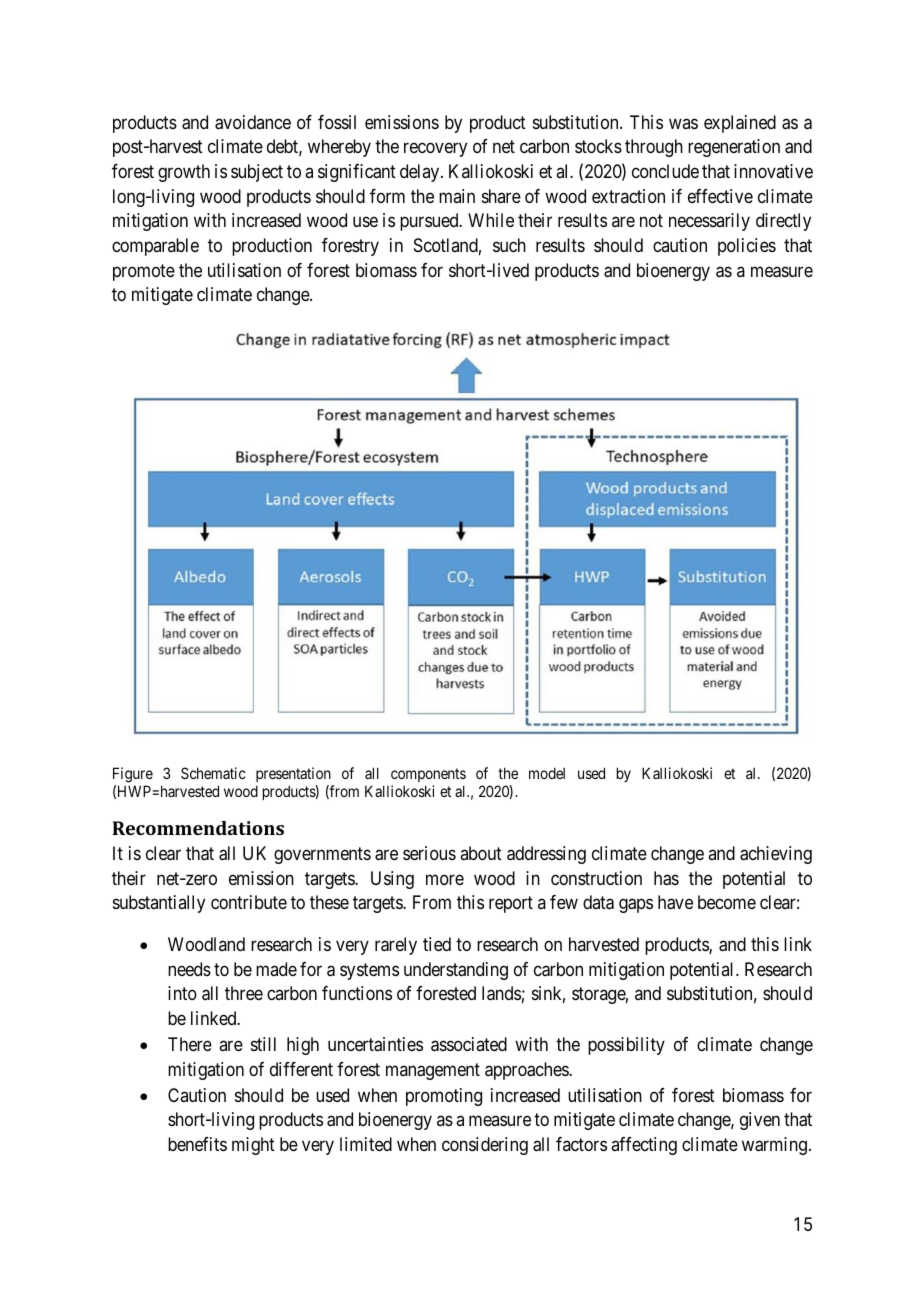  Describe the element at coordinates (421, 173) in the page. I see `delay` at that location.
